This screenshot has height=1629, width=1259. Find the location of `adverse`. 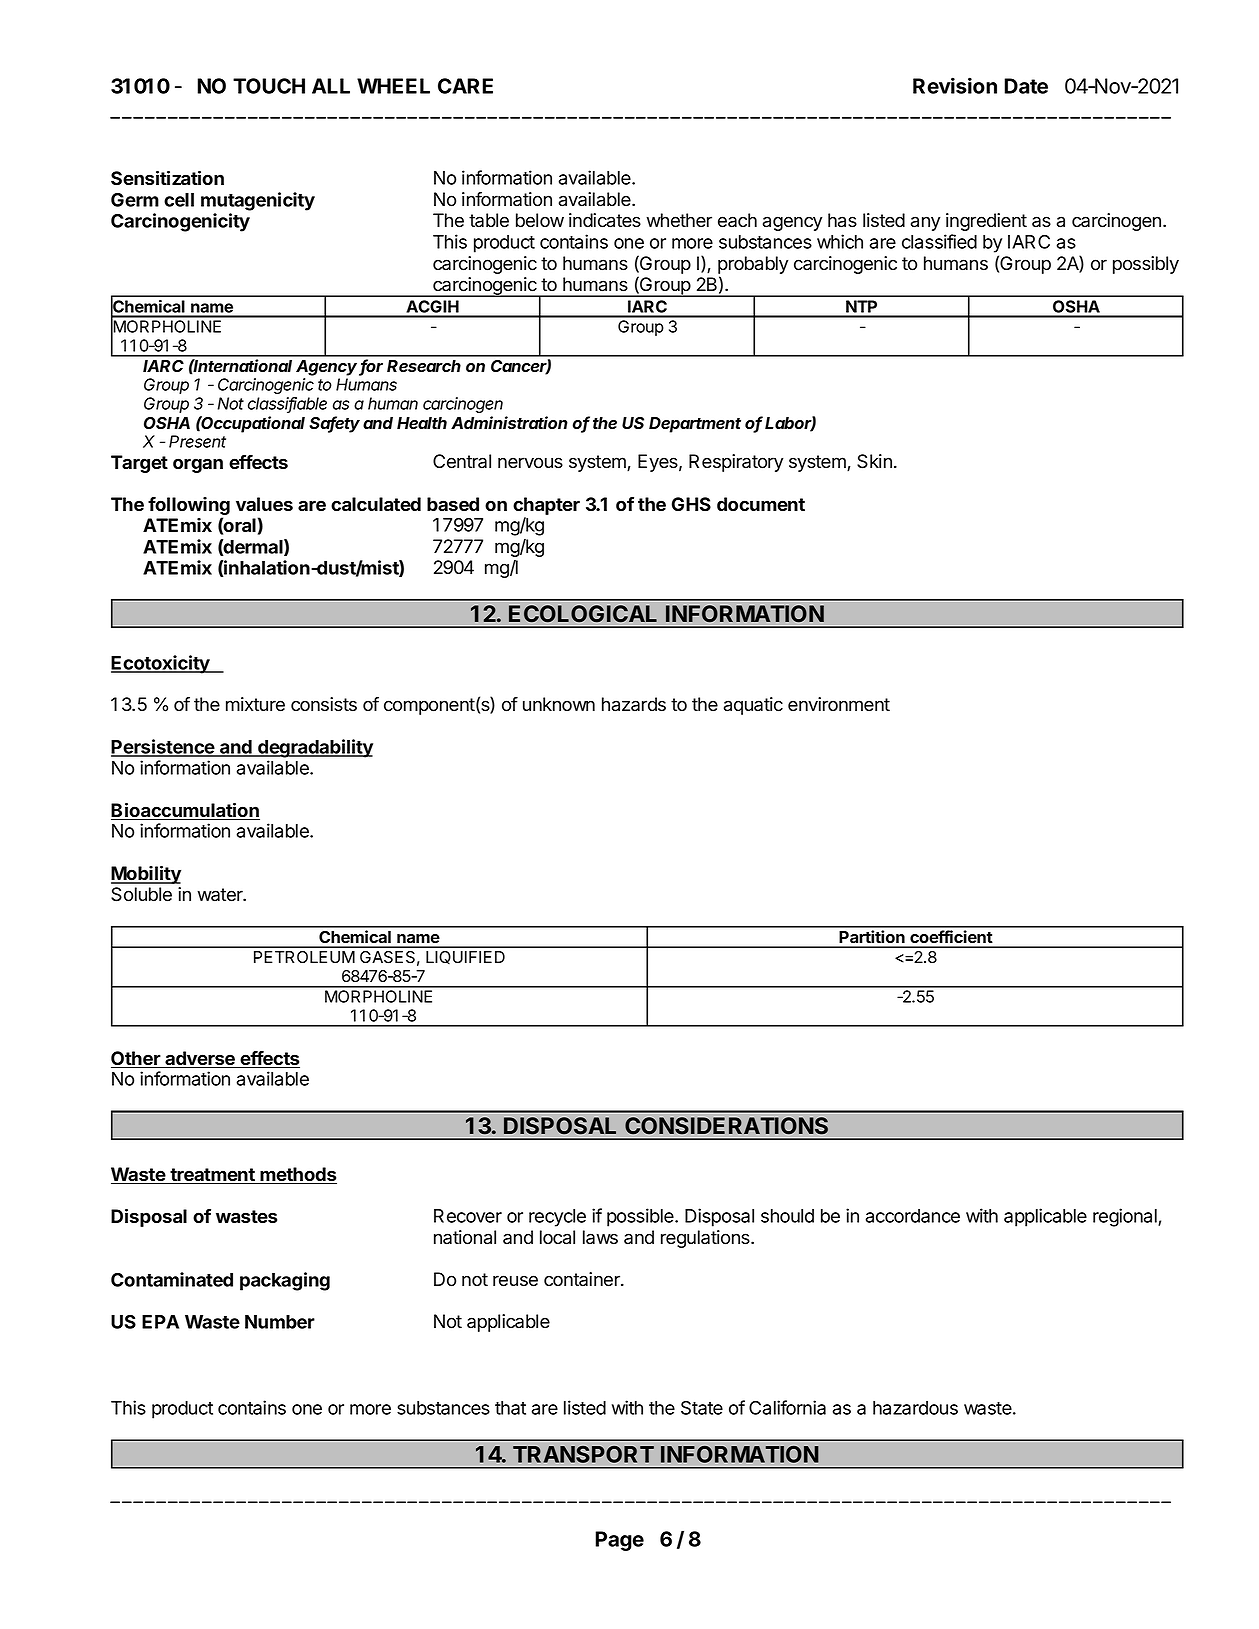

adverse is located at coordinates (200, 1059).
